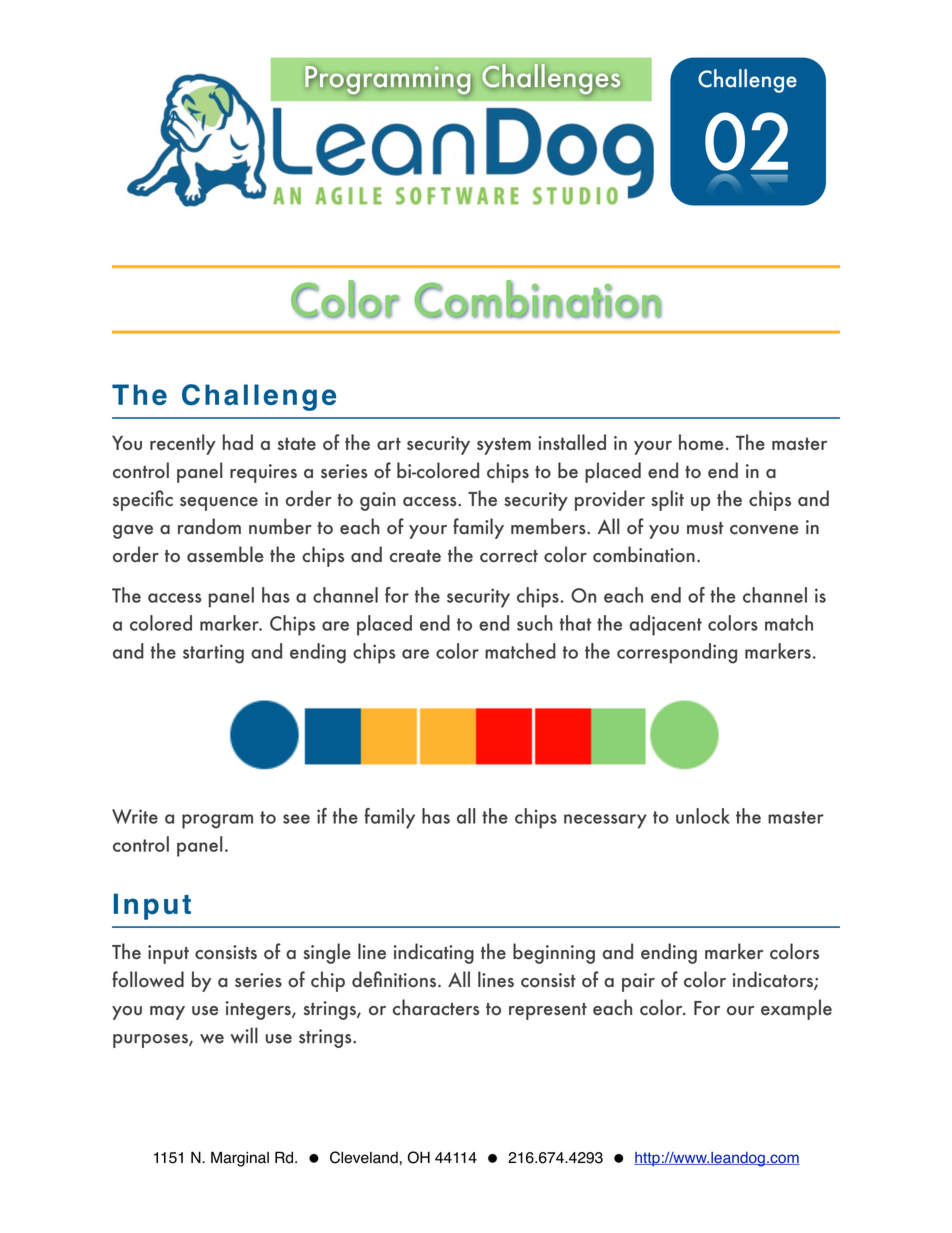 The height and width of the page is (1233, 952). I want to click on system, so click(504, 446).
